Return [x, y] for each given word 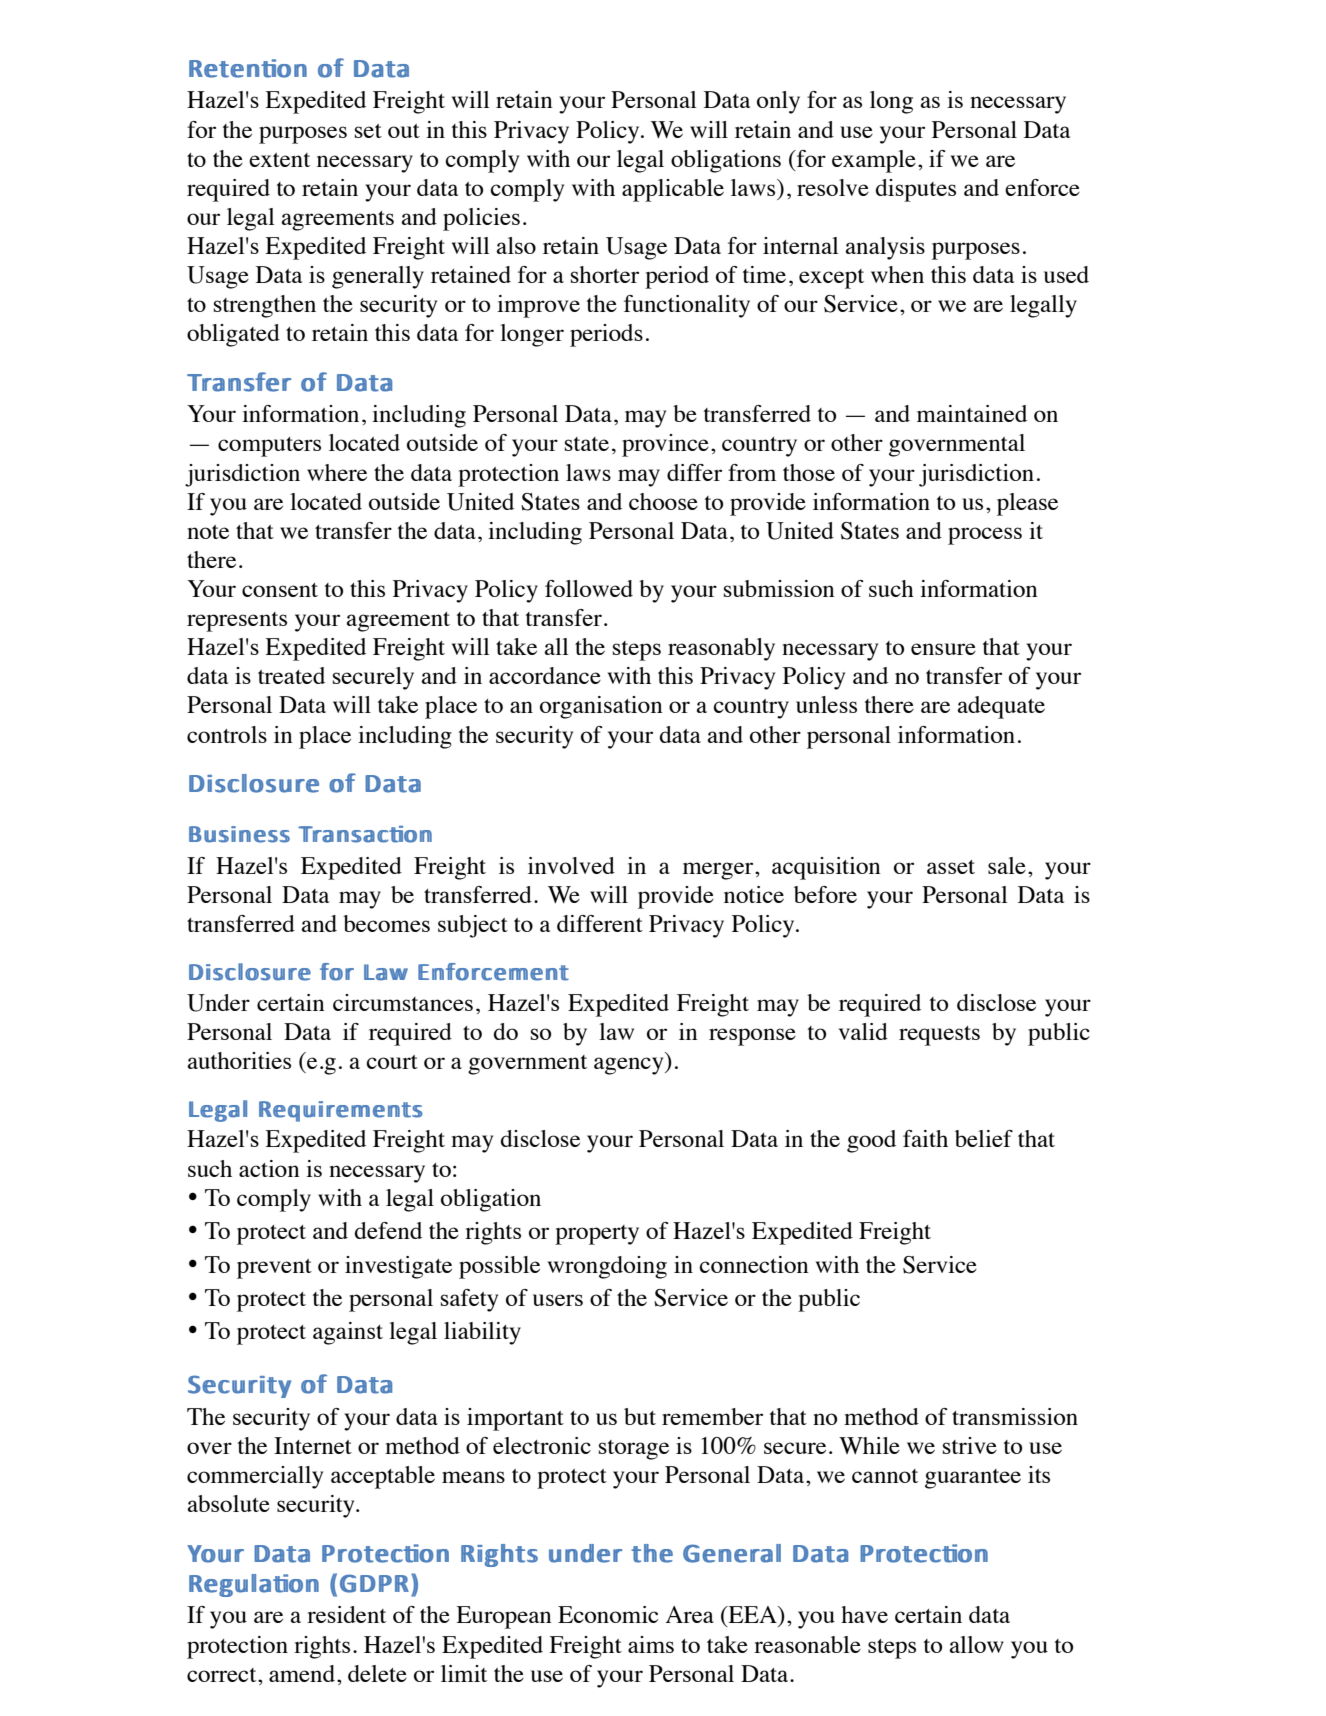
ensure [943, 649]
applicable [673, 190]
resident [346, 1614]
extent [279, 160]
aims [651, 1644]
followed [589, 588]
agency [630, 1066]
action [269, 1168]
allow [976, 1644]
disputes [916, 190]
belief [984, 1138]
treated [291, 675]
